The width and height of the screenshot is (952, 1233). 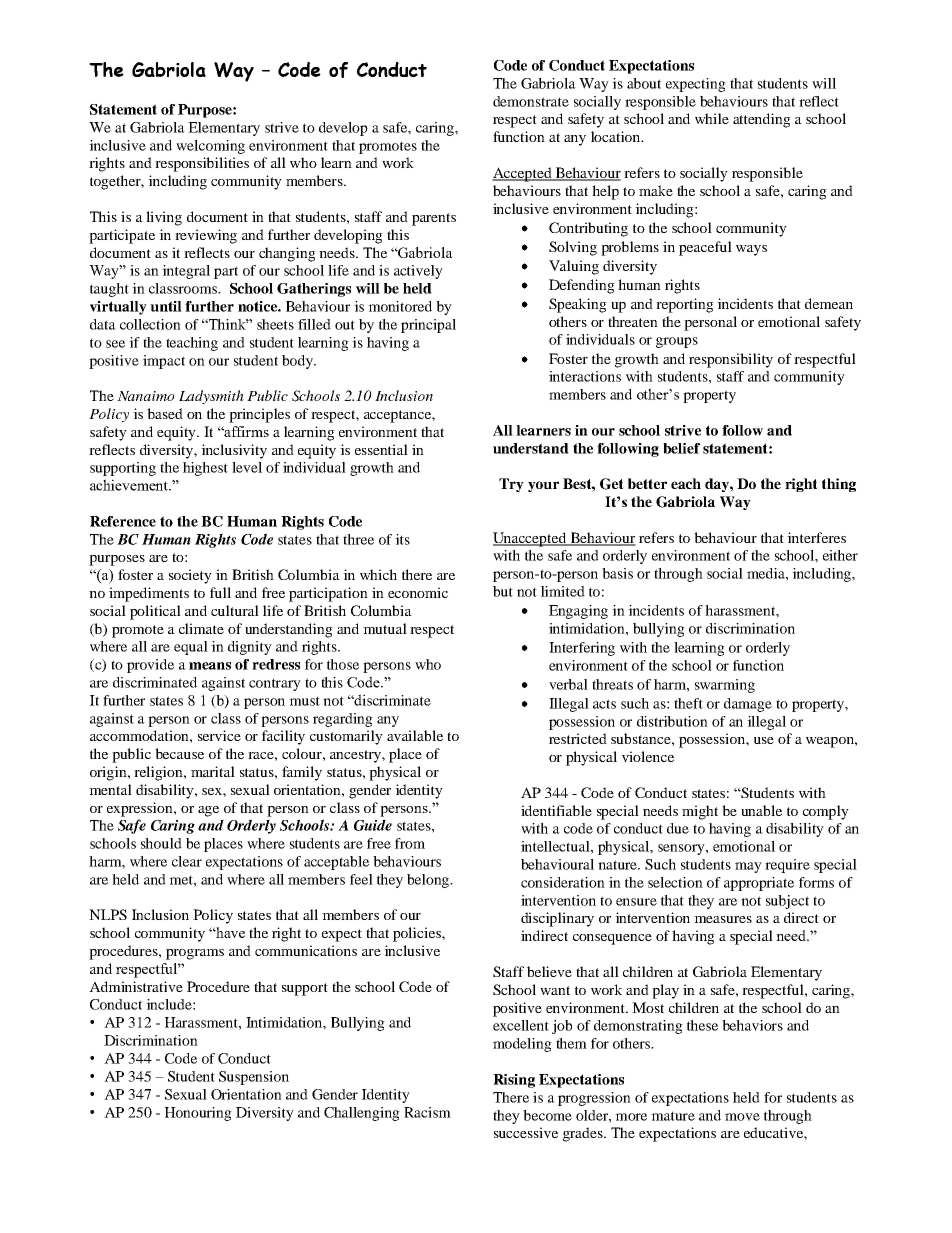 I want to click on political, so click(x=155, y=612).
